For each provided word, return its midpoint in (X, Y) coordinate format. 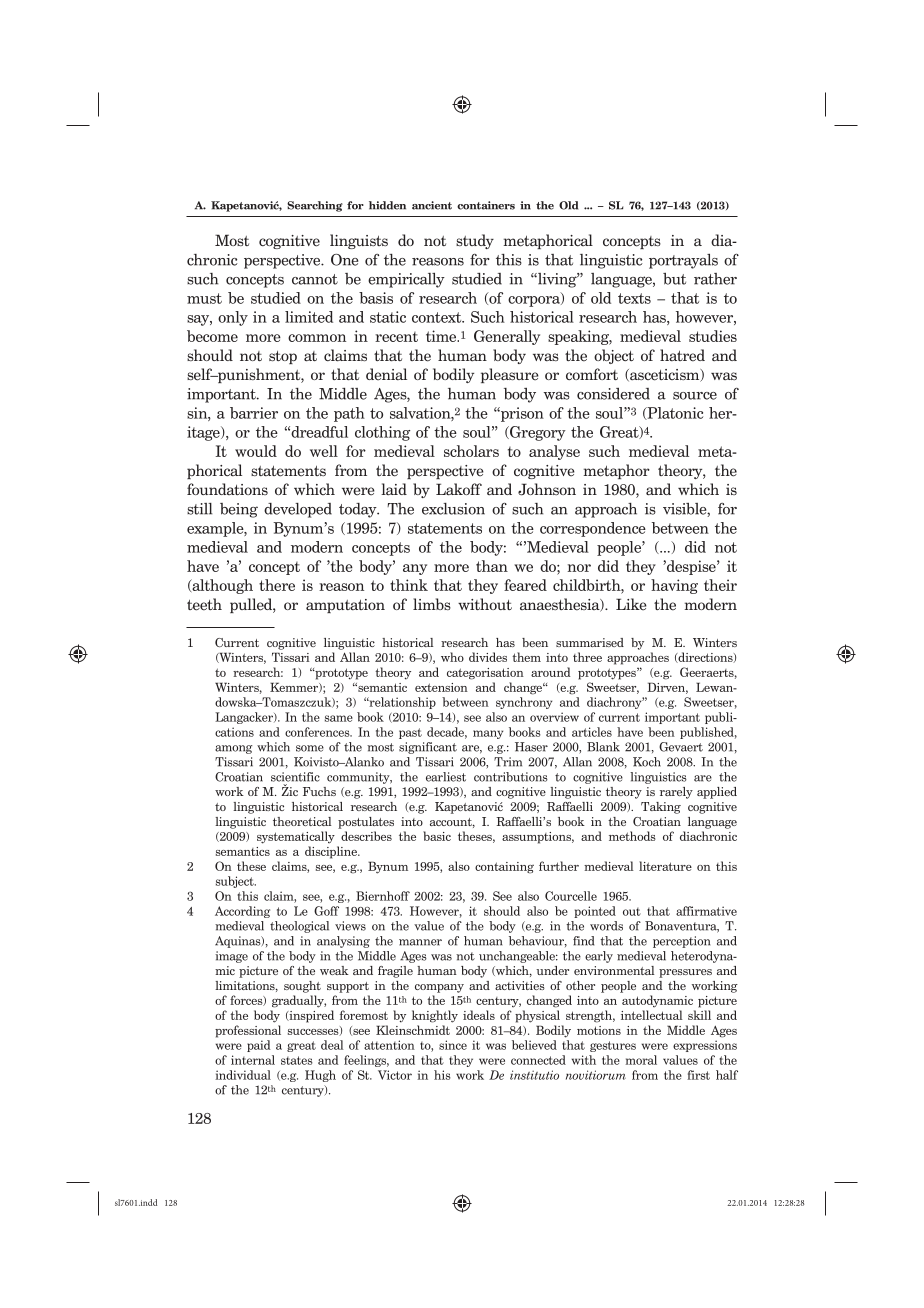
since (453, 1045)
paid (258, 1046)
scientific (295, 777)
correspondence (593, 529)
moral (641, 1060)
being (239, 510)
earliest (446, 777)
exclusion (453, 509)
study (475, 241)
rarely (676, 793)
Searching (315, 206)
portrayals (683, 261)
